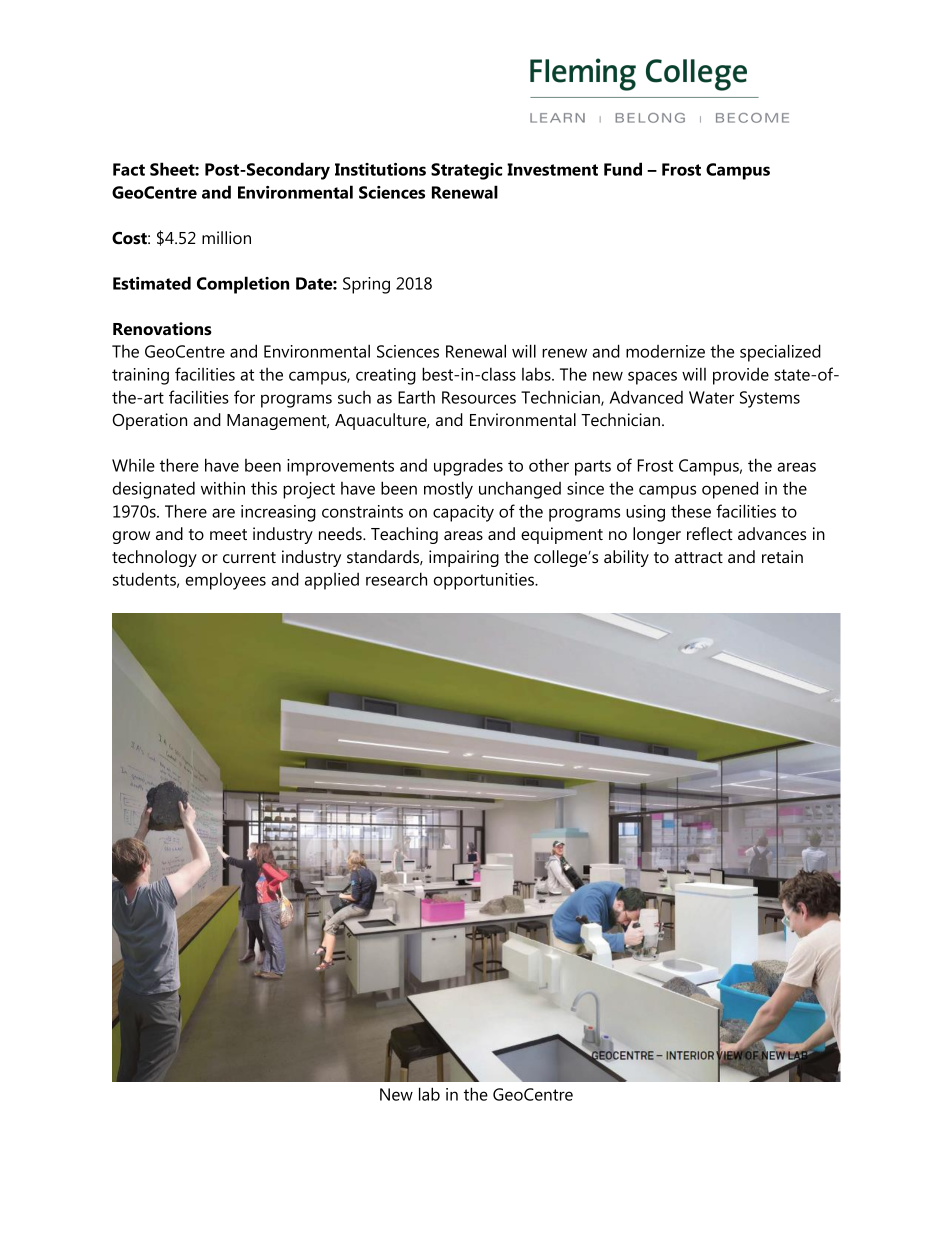 This screenshot has width=952, height=1233. Describe the element at coordinates (140, 376) in the screenshot. I see `training` at that location.
